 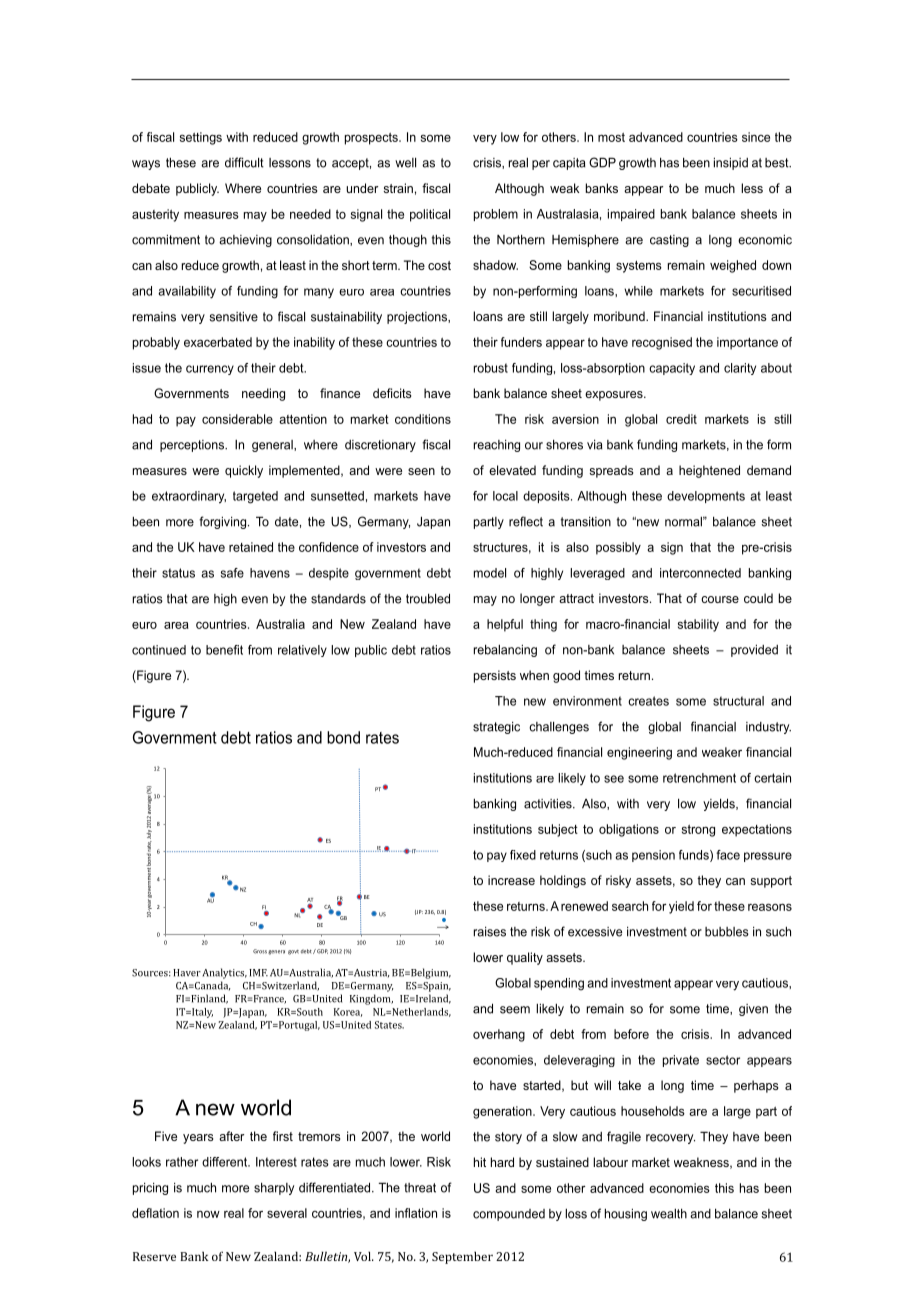 I want to click on model, so click(x=490, y=573).
